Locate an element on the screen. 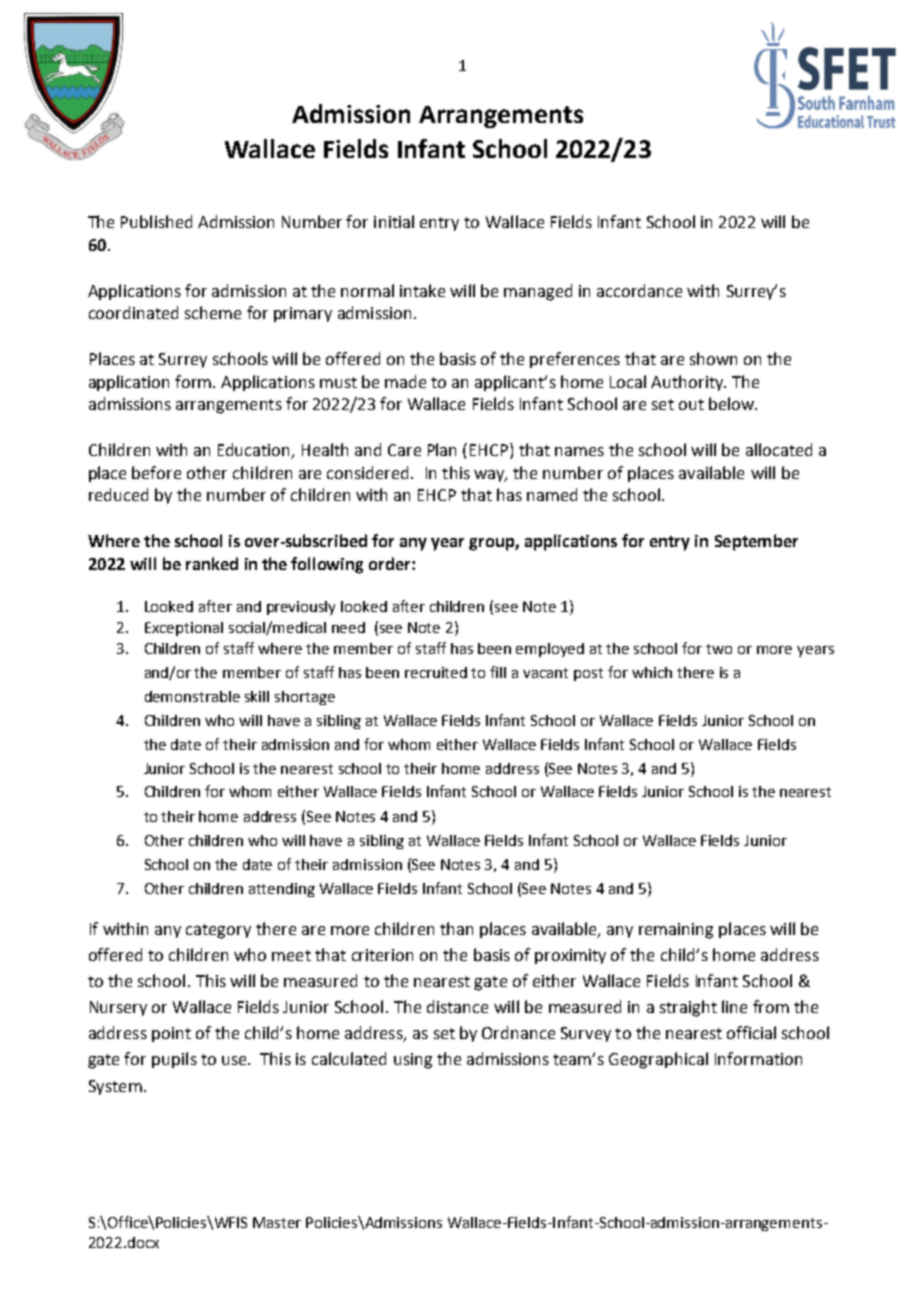  Geographical is located at coordinates (658, 1060).
